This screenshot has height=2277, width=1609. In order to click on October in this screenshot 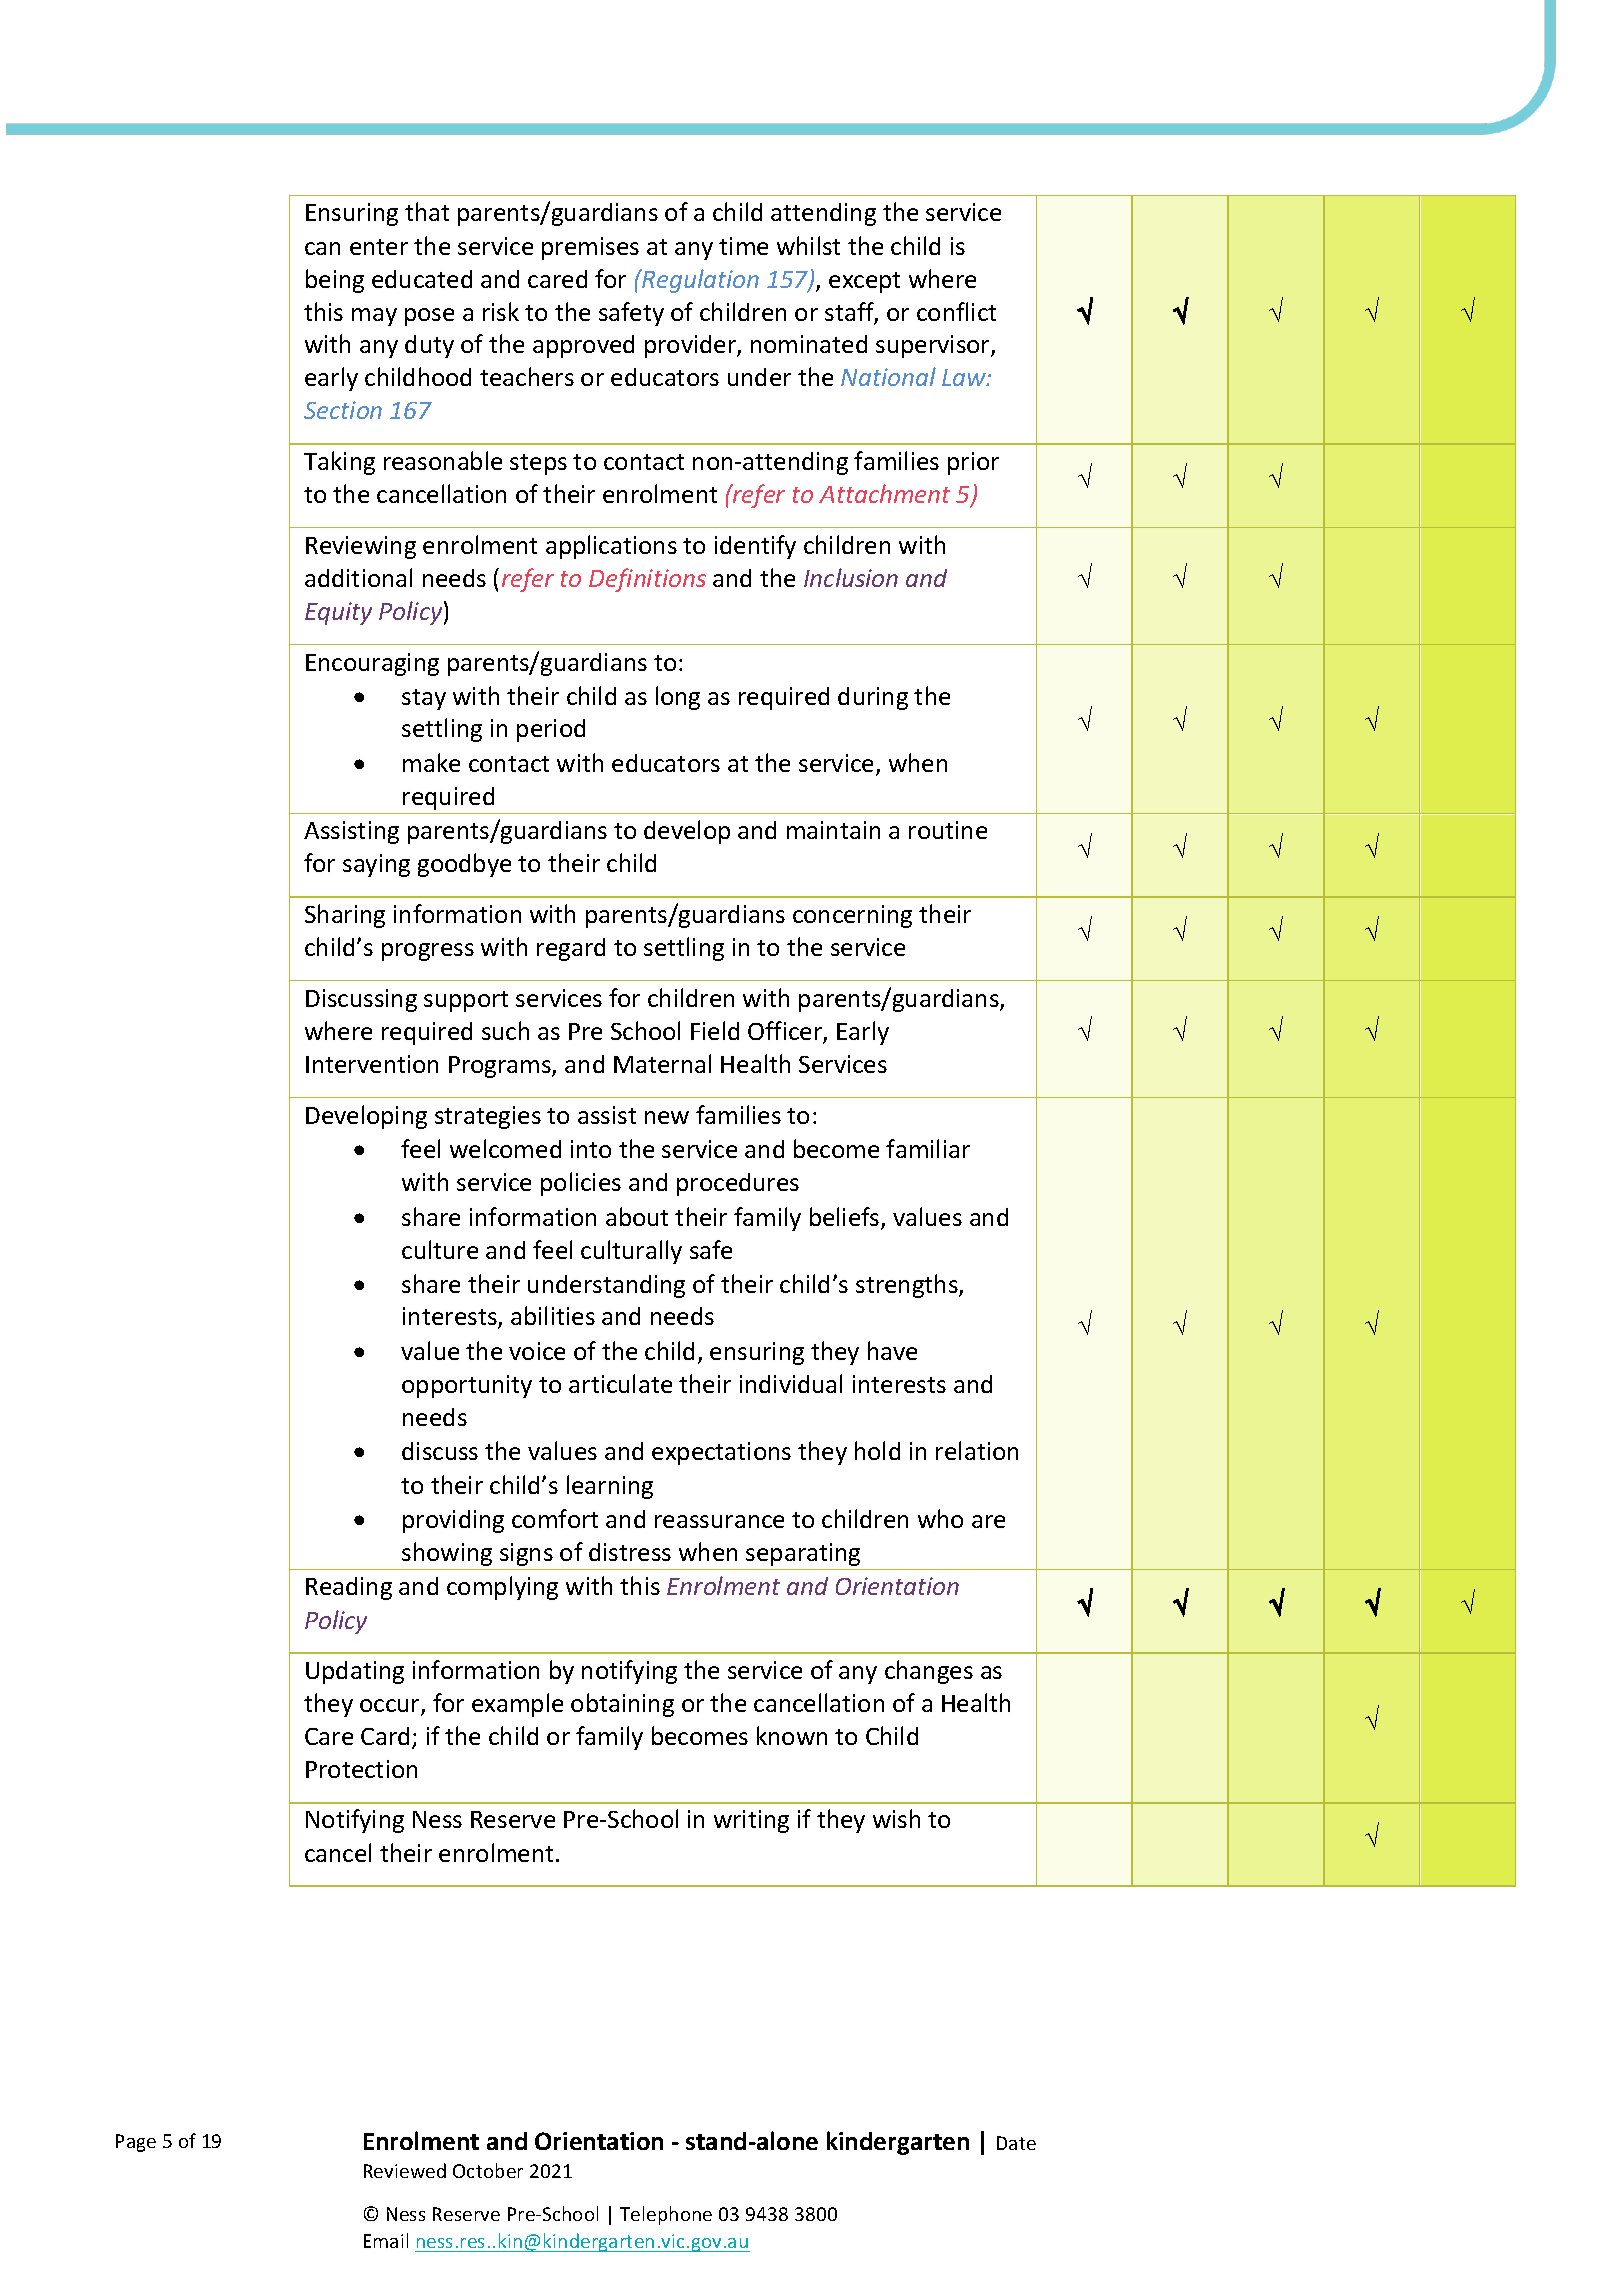, I will do `click(488, 2170)`.
